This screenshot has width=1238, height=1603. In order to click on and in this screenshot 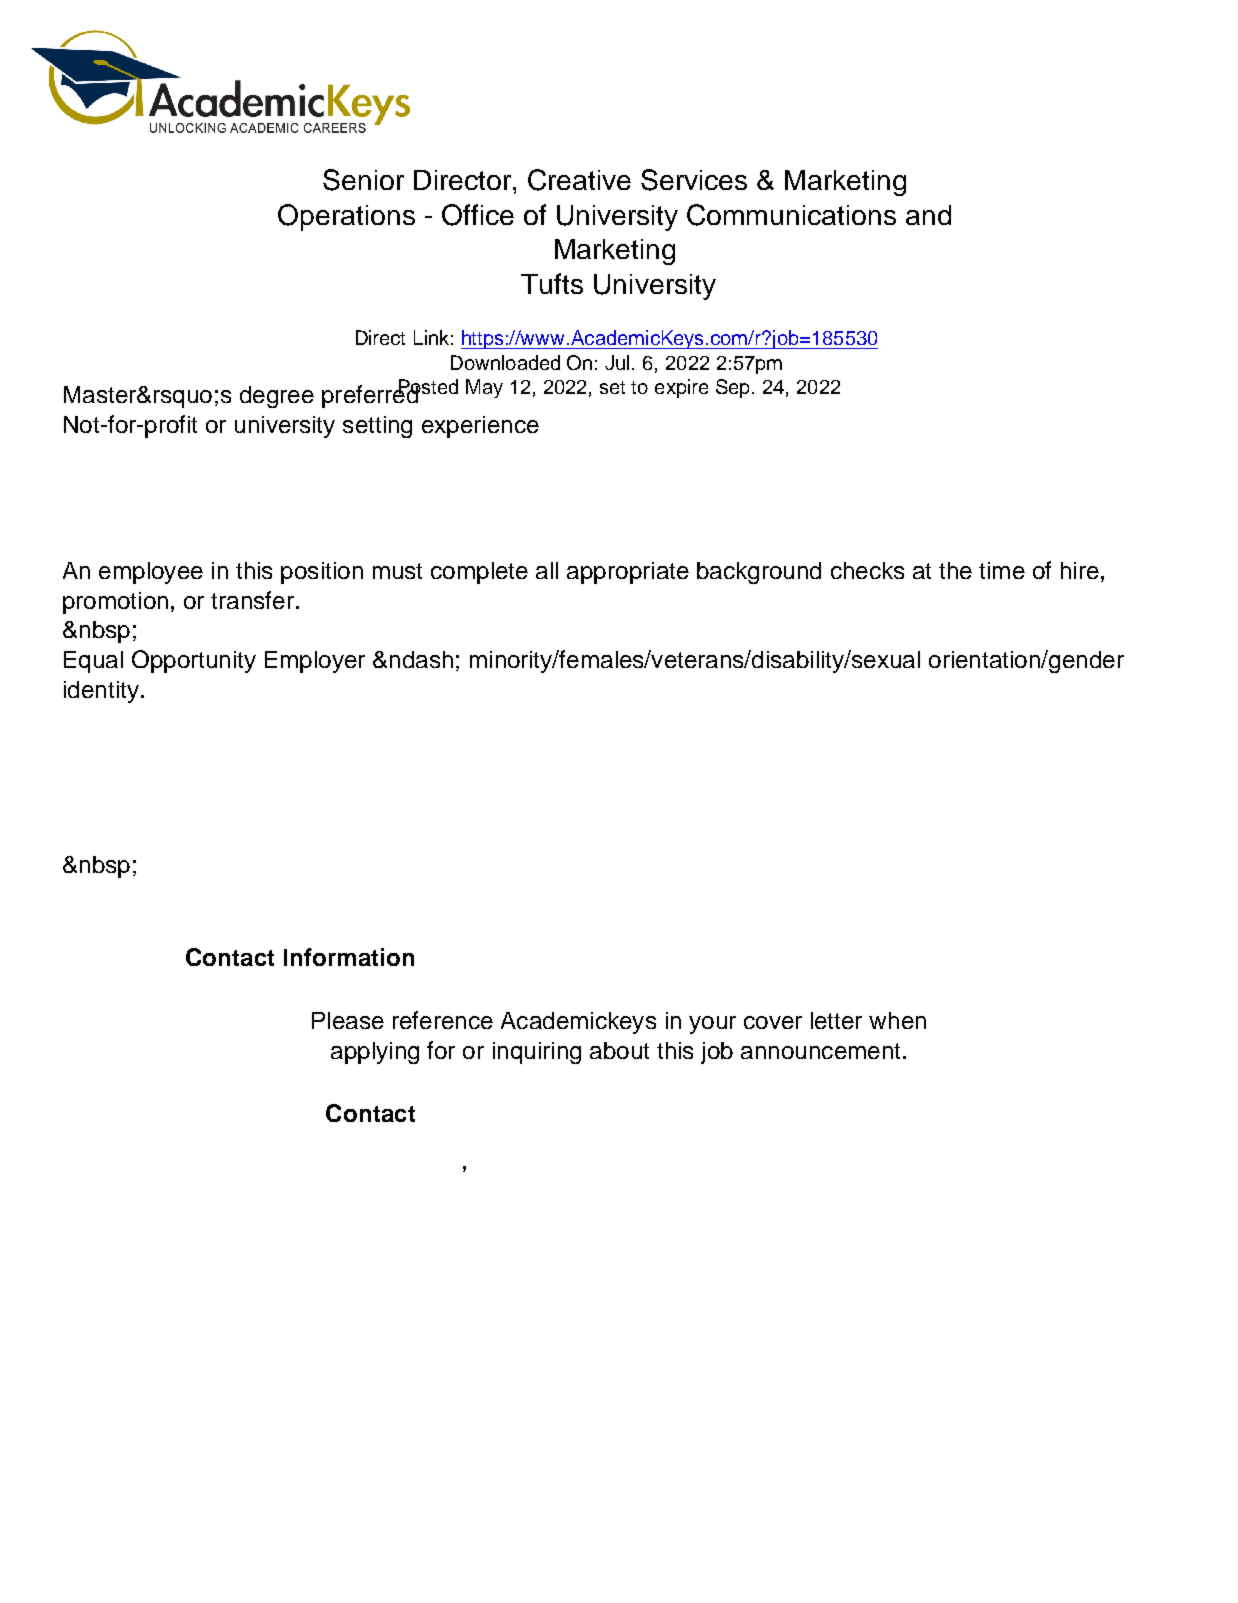, I will do `click(928, 215)`.
